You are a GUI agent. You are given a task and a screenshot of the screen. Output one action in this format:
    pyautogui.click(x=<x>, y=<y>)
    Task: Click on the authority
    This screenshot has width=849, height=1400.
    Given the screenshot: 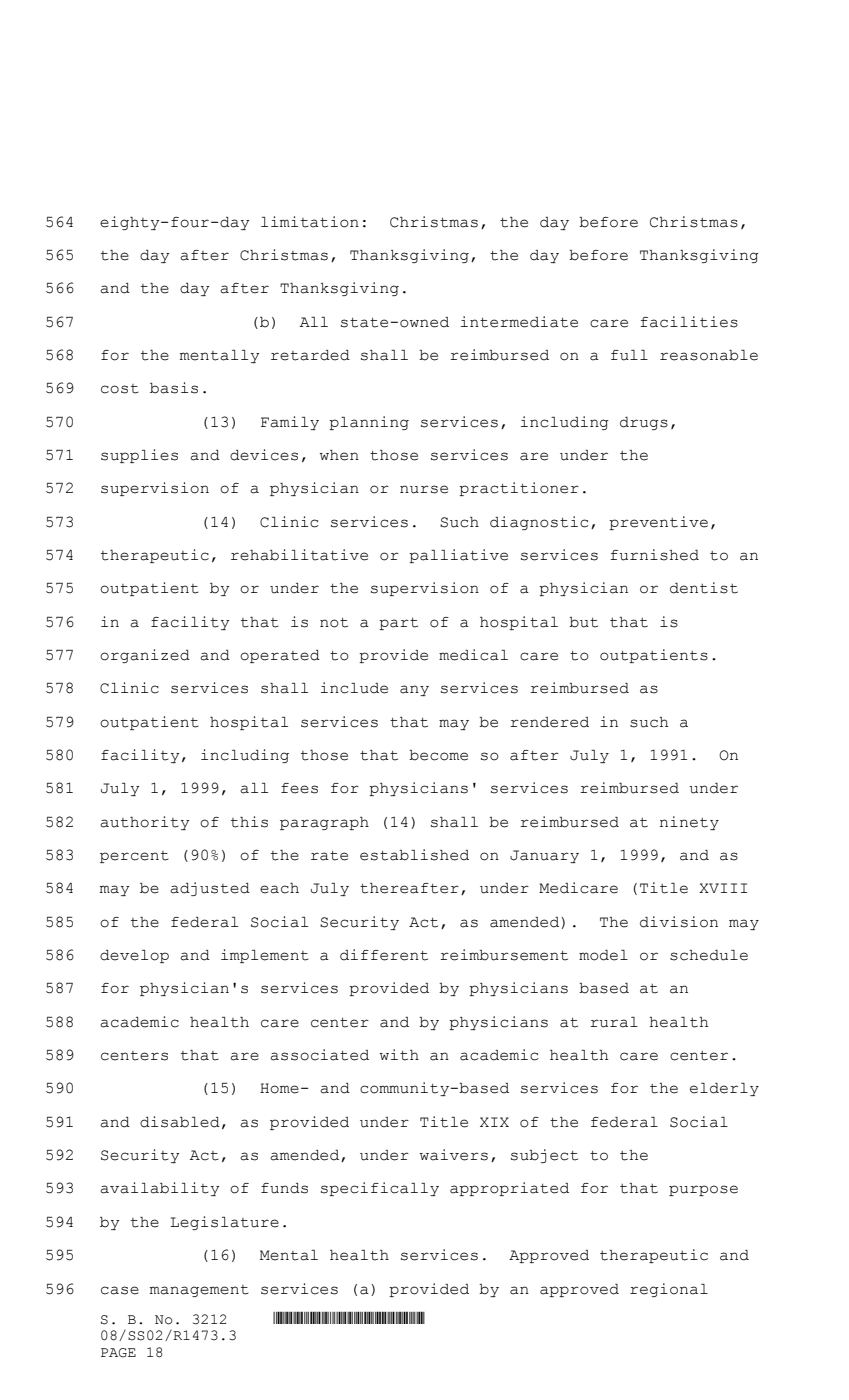 What is the action you would take?
    pyautogui.click(x=145, y=823)
